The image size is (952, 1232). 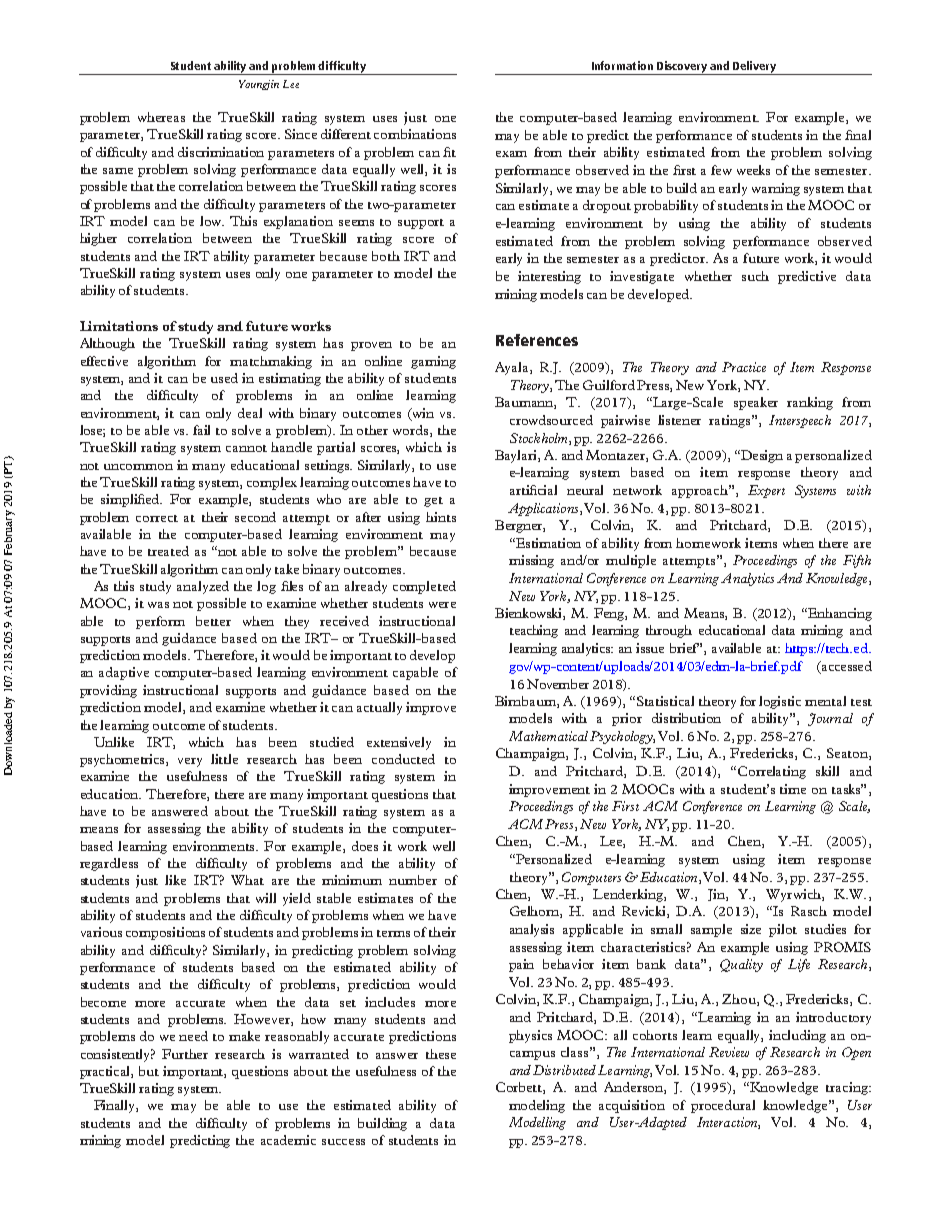 I want to click on little, so click(x=224, y=759).
